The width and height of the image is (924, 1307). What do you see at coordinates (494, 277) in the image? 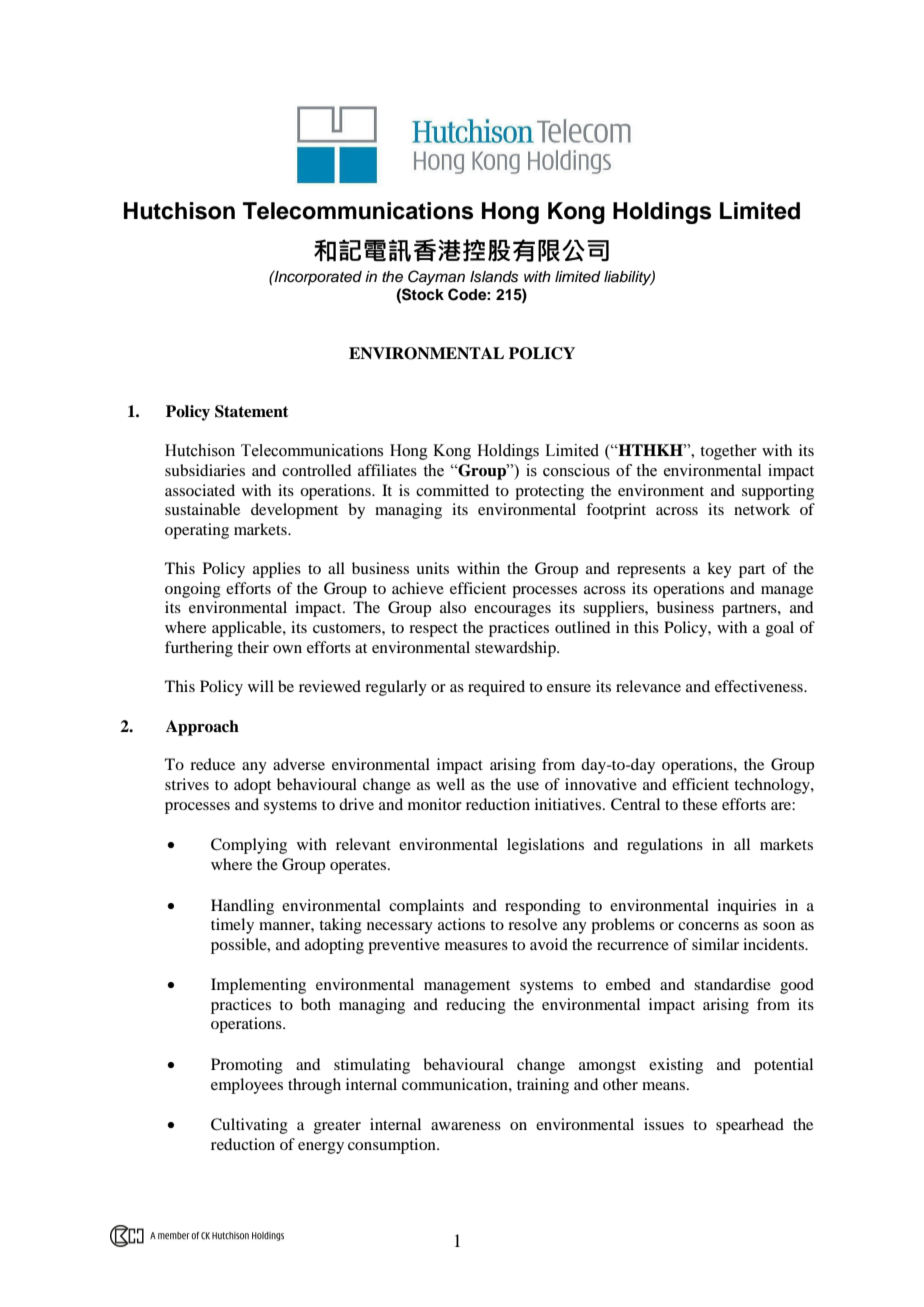
I see `Islands` at bounding box center [494, 277].
